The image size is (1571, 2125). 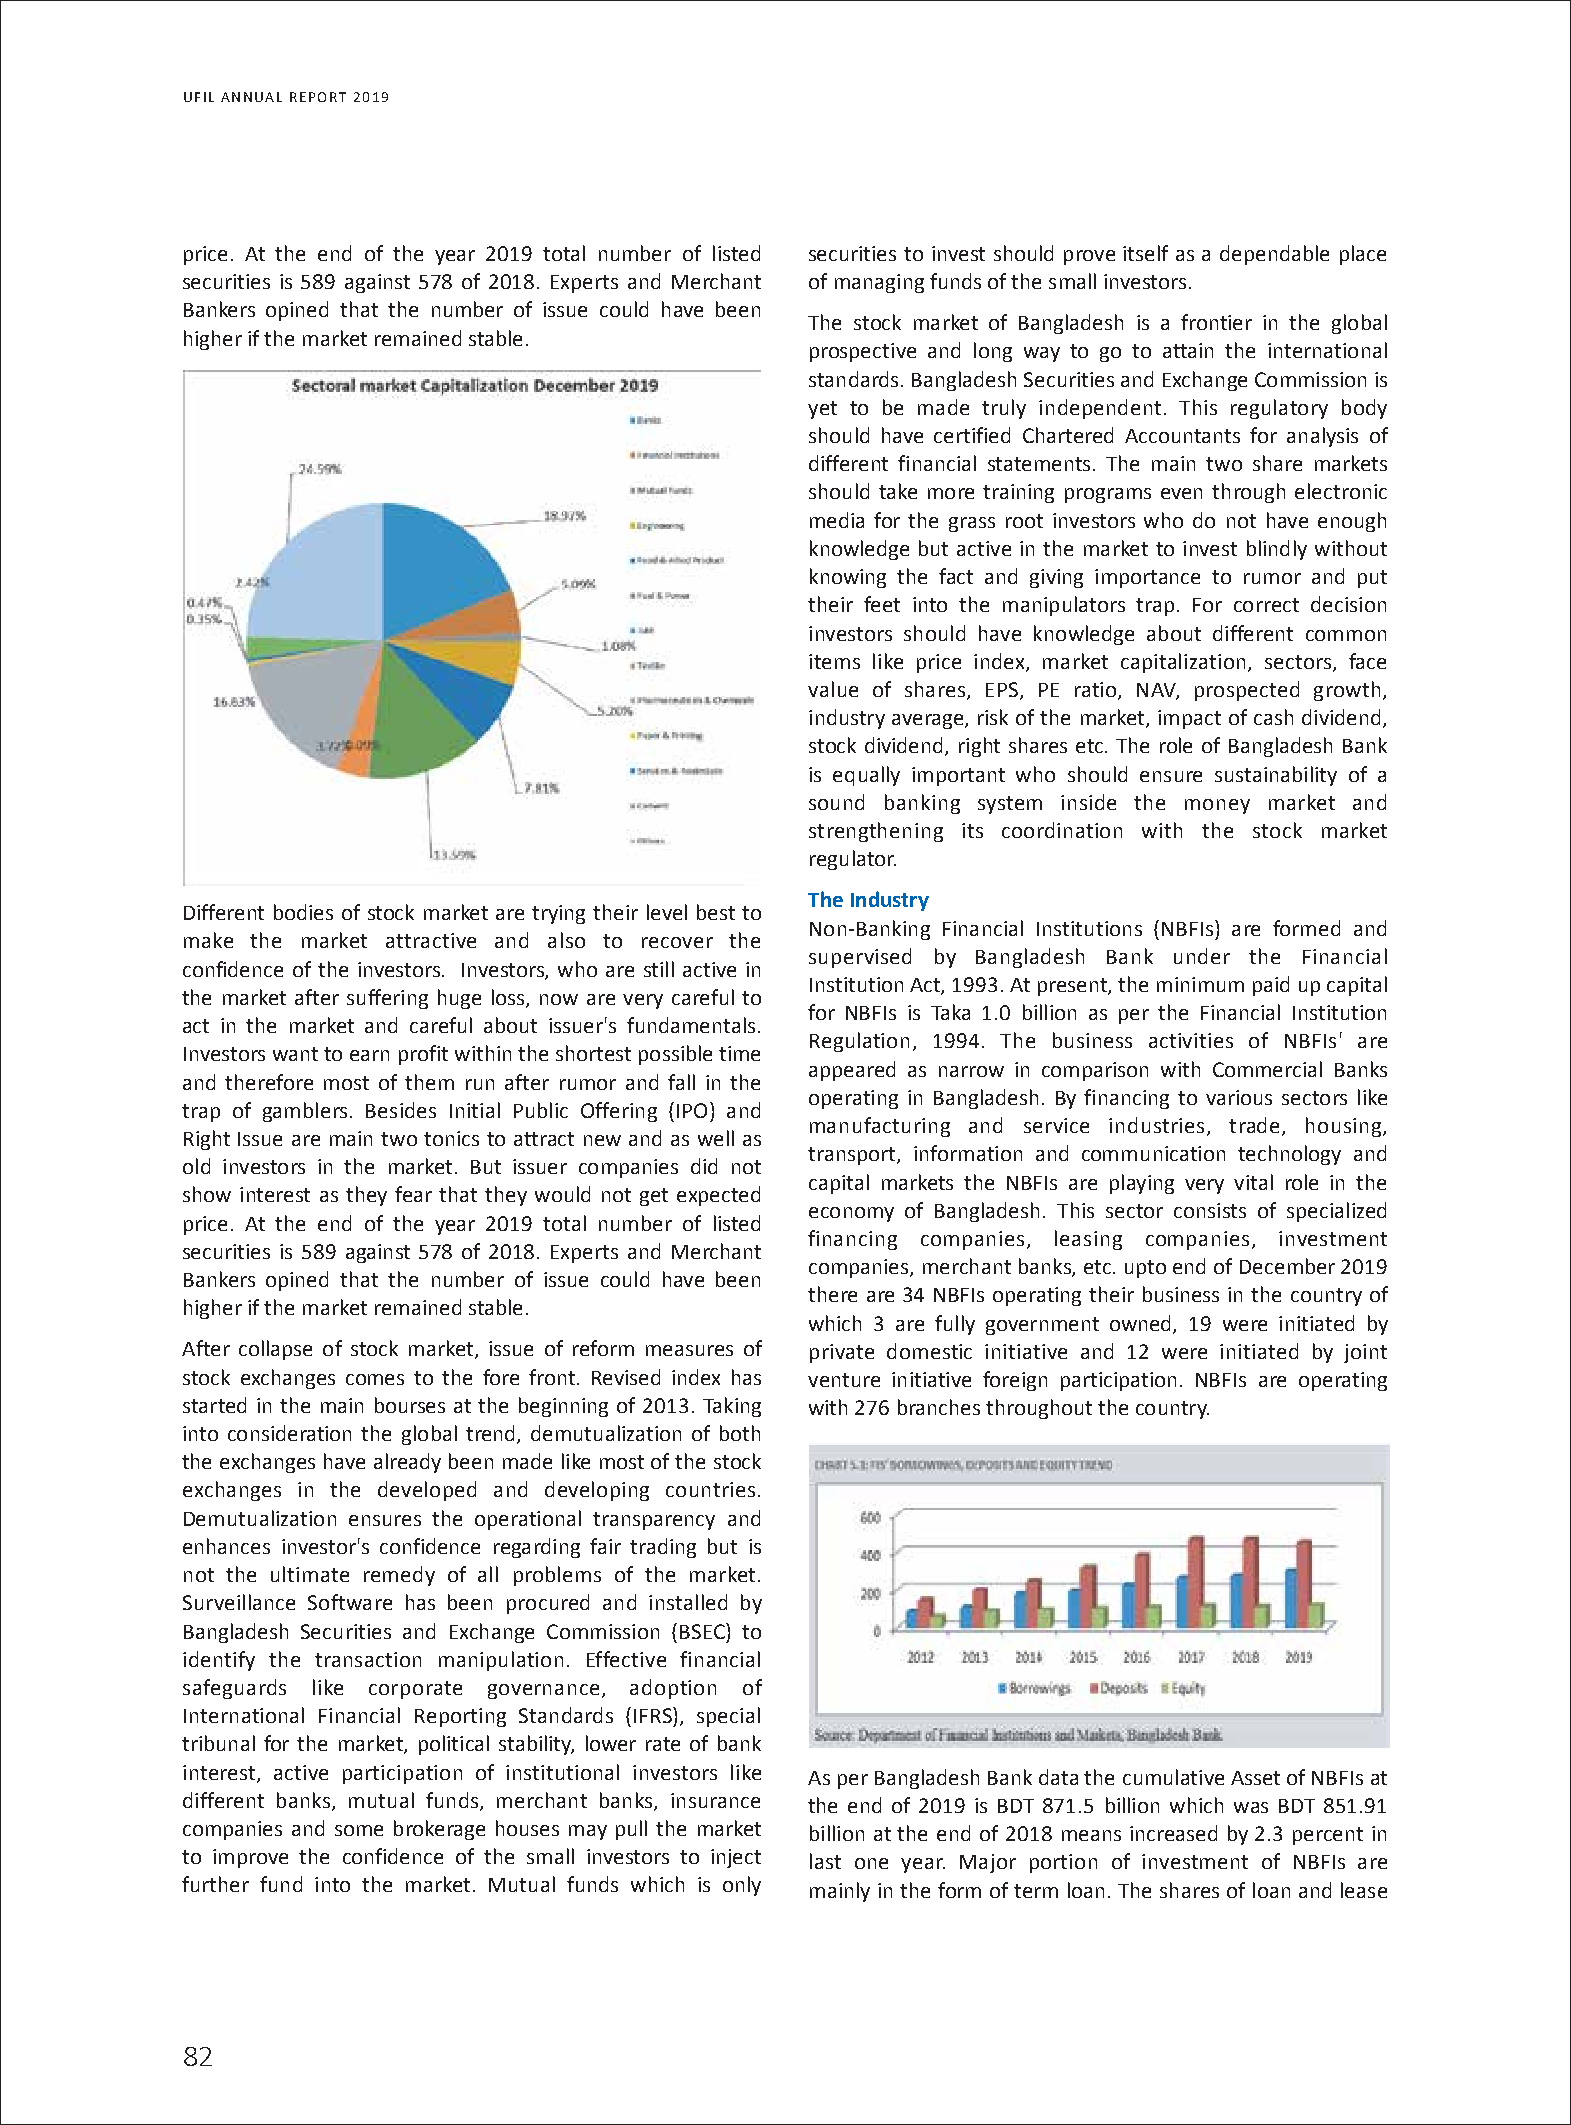 I want to click on ANNUAL, so click(x=251, y=97).
